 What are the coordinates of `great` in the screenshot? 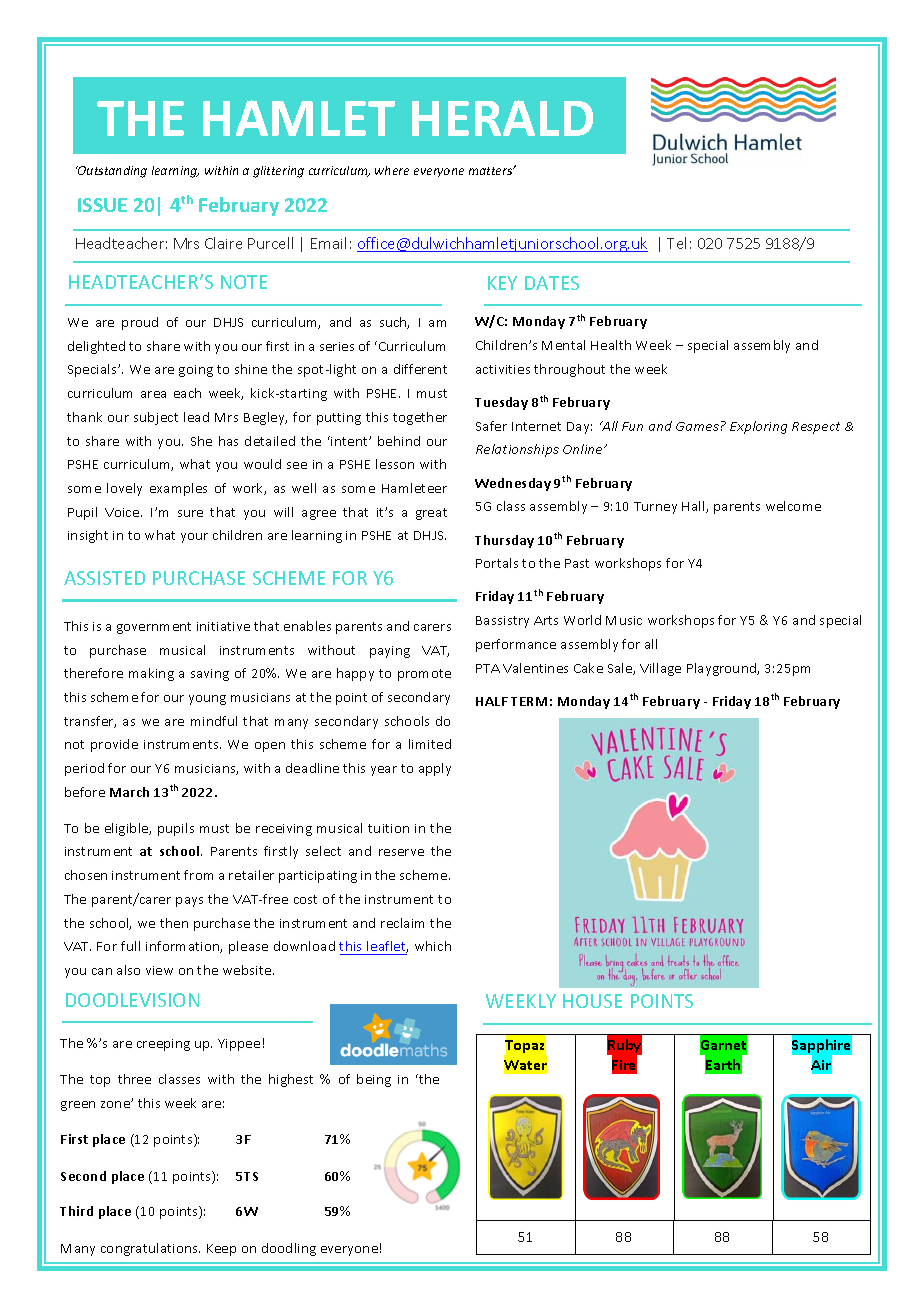 It's located at (431, 514).
